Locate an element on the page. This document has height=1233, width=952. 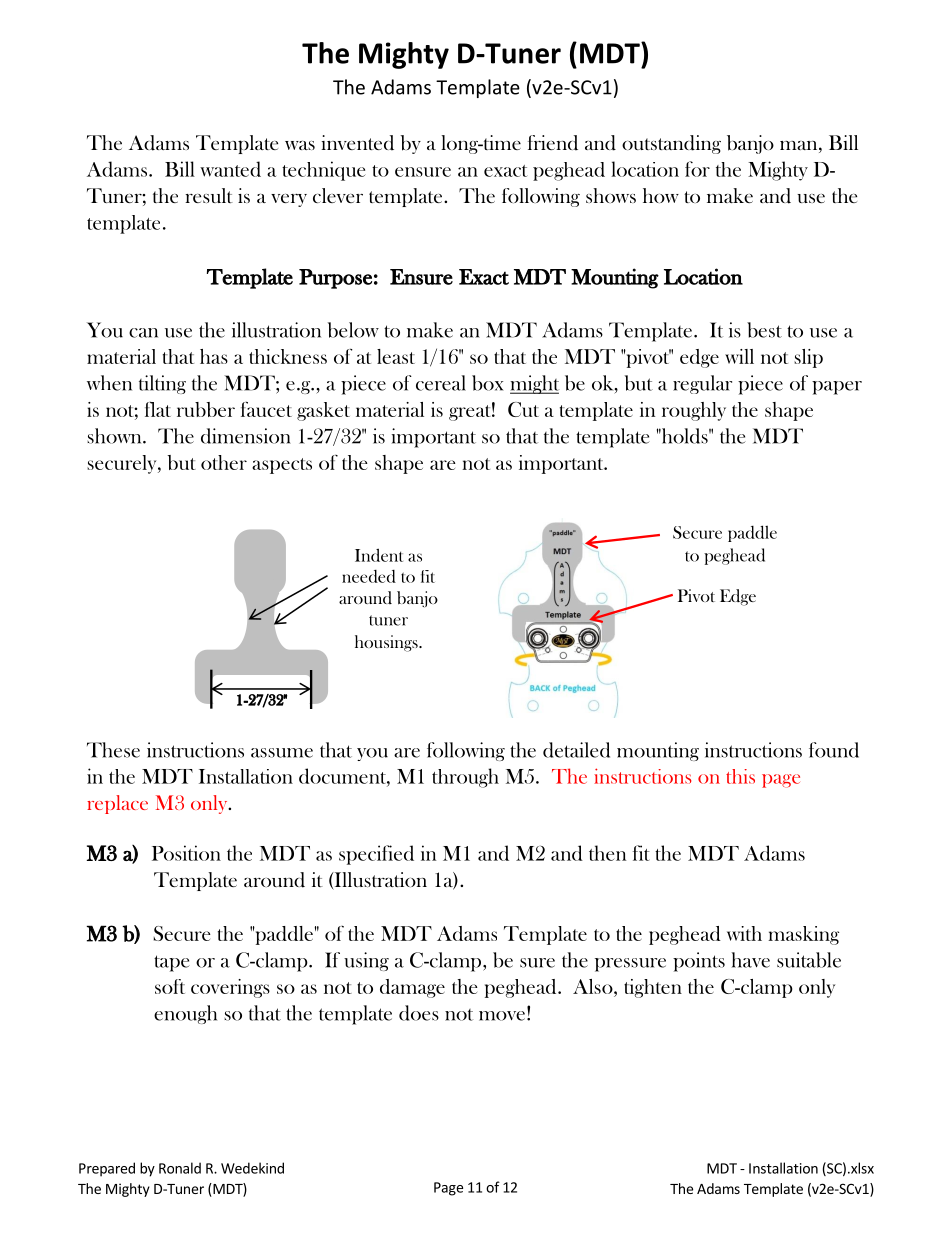
Position is located at coordinates (186, 853).
